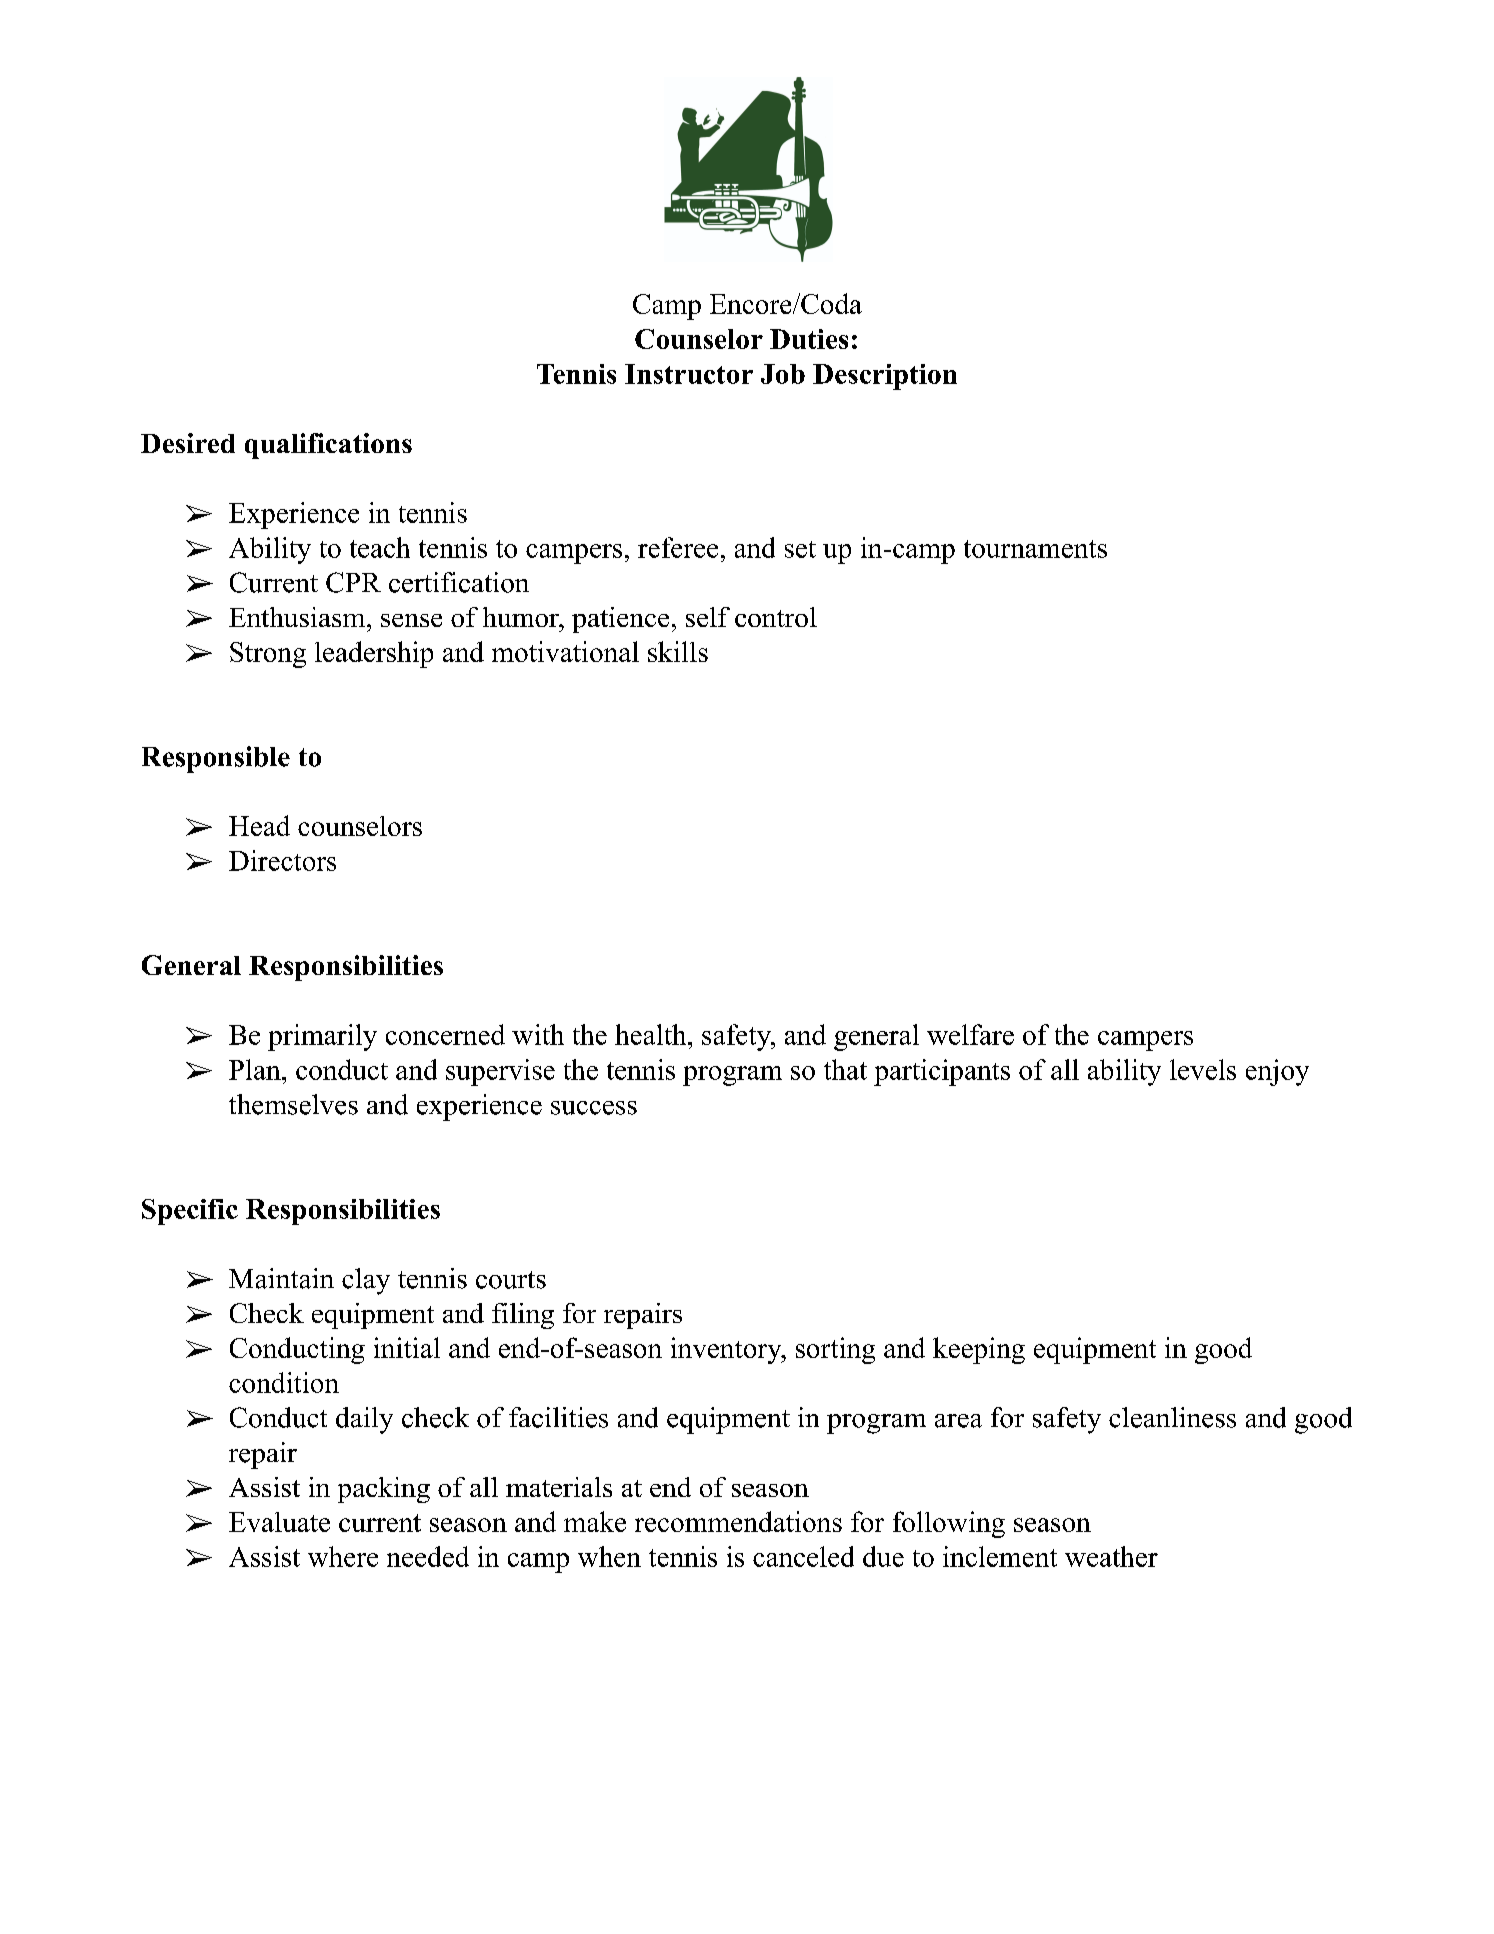  I want to click on levels, so click(1203, 1069).
